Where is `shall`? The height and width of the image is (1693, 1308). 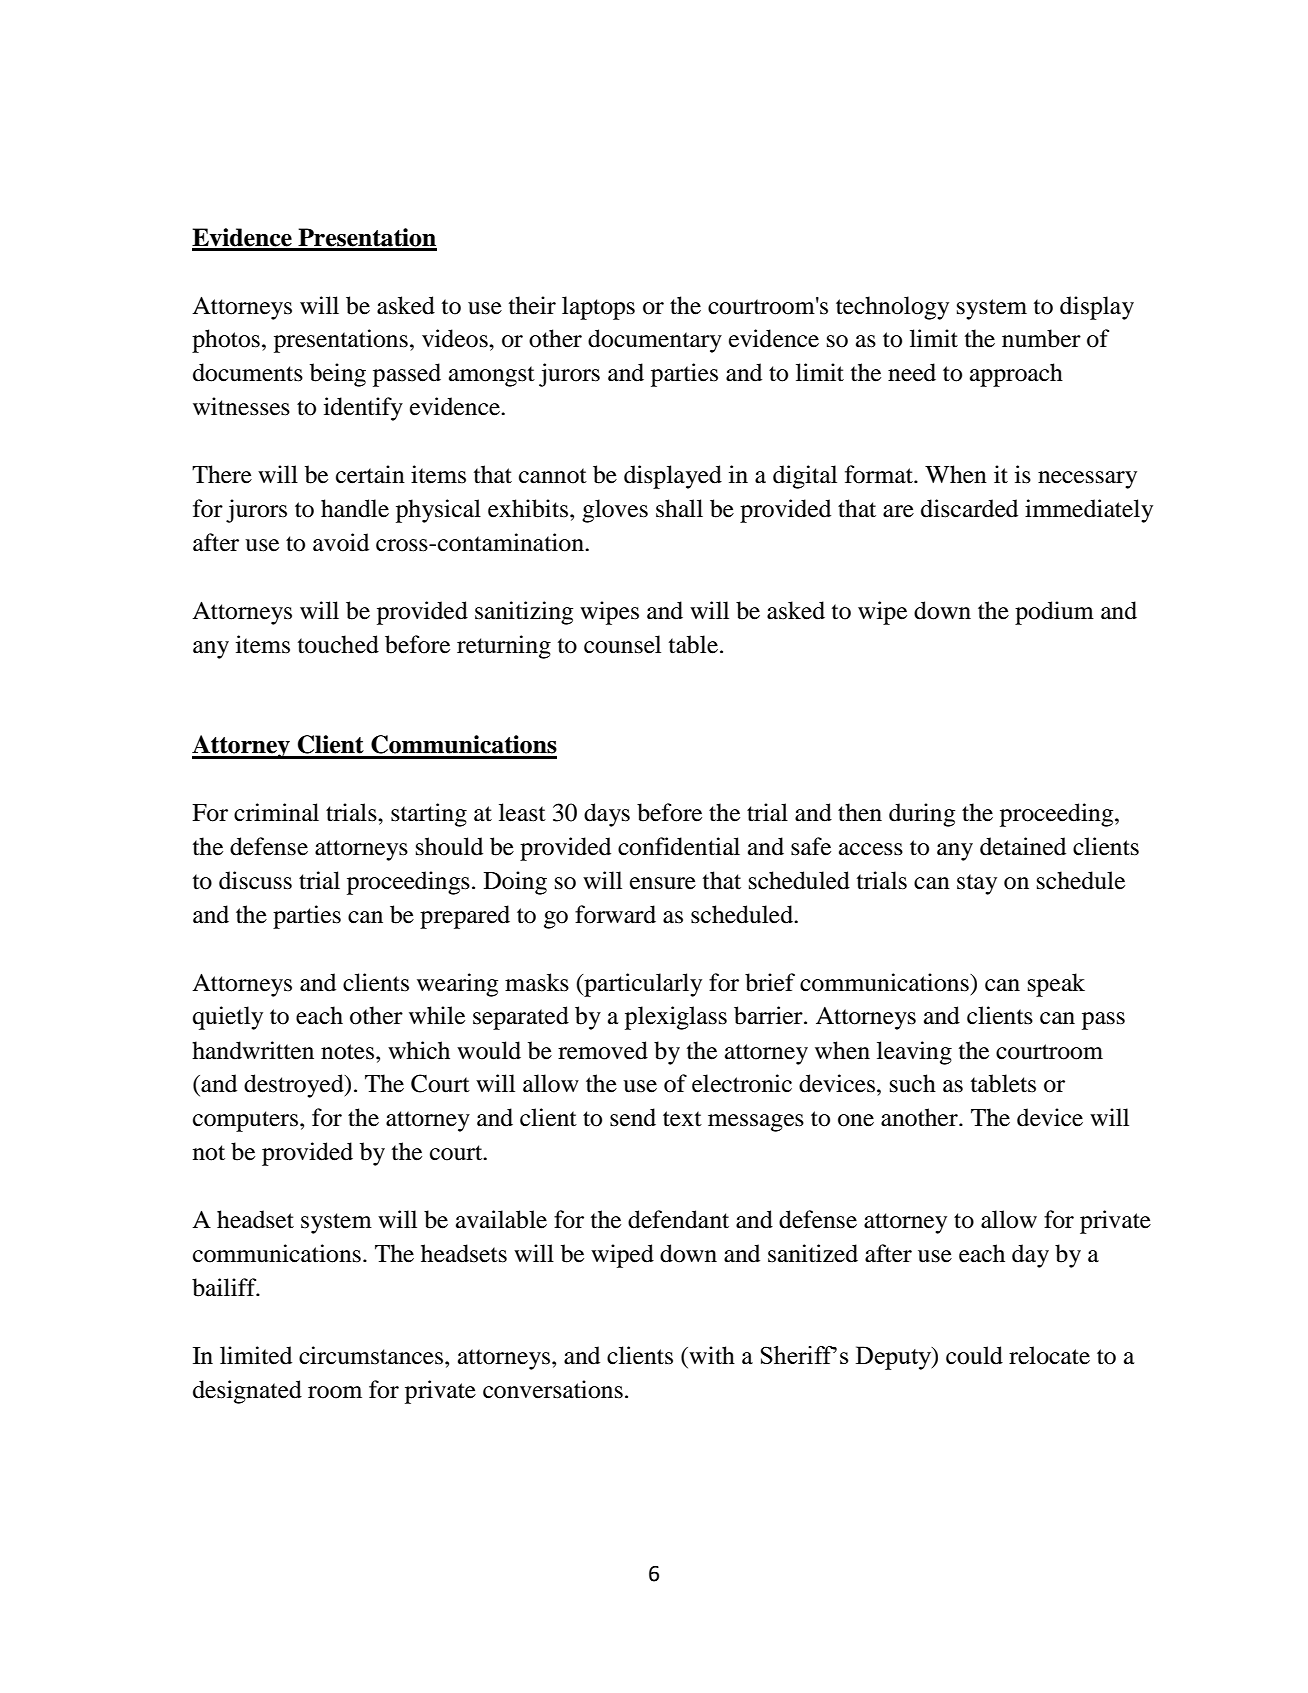
shall is located at coordinates (679, 508).
